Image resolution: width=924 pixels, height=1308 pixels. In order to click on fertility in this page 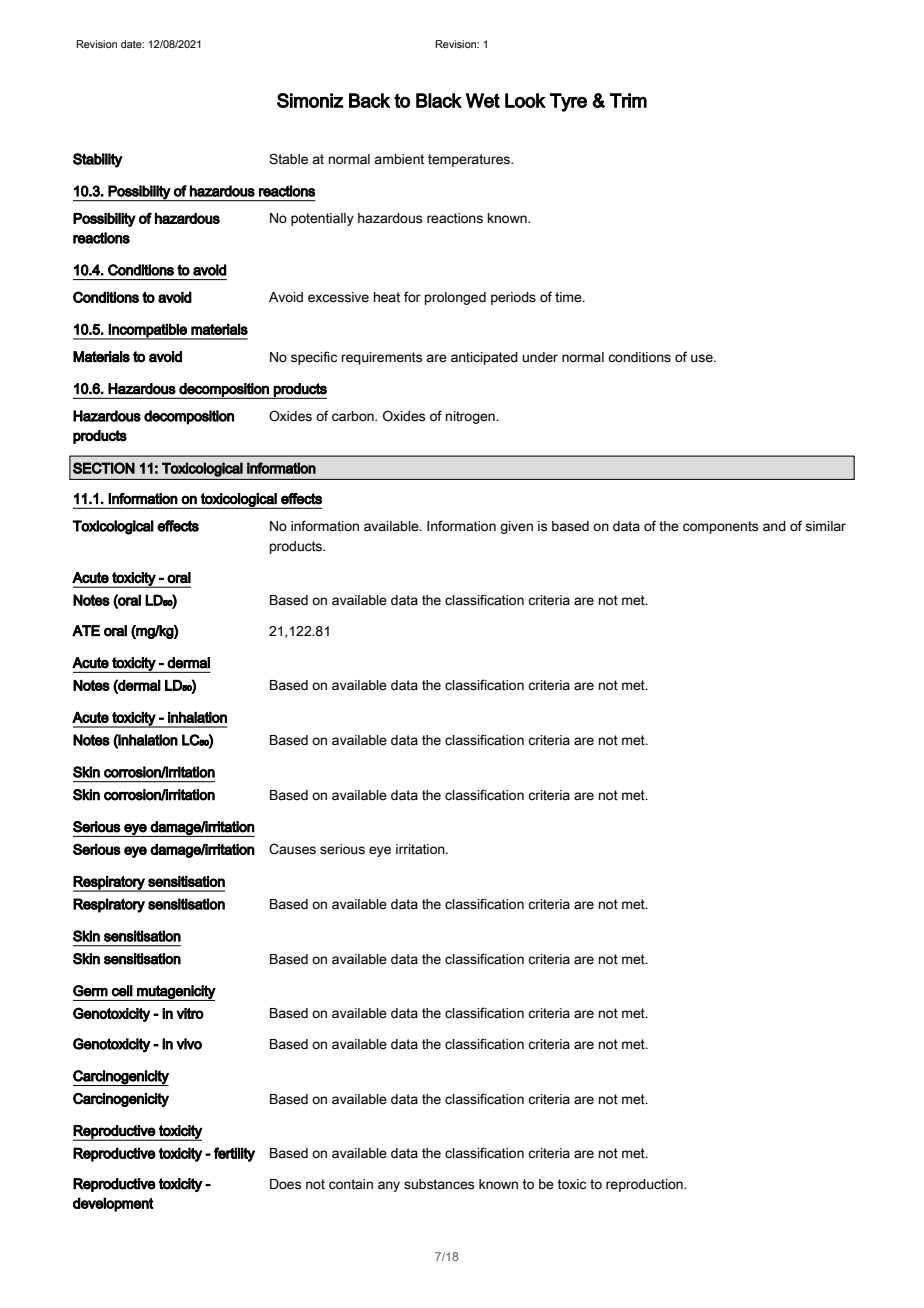, I will do `click(234, 1154)`.
